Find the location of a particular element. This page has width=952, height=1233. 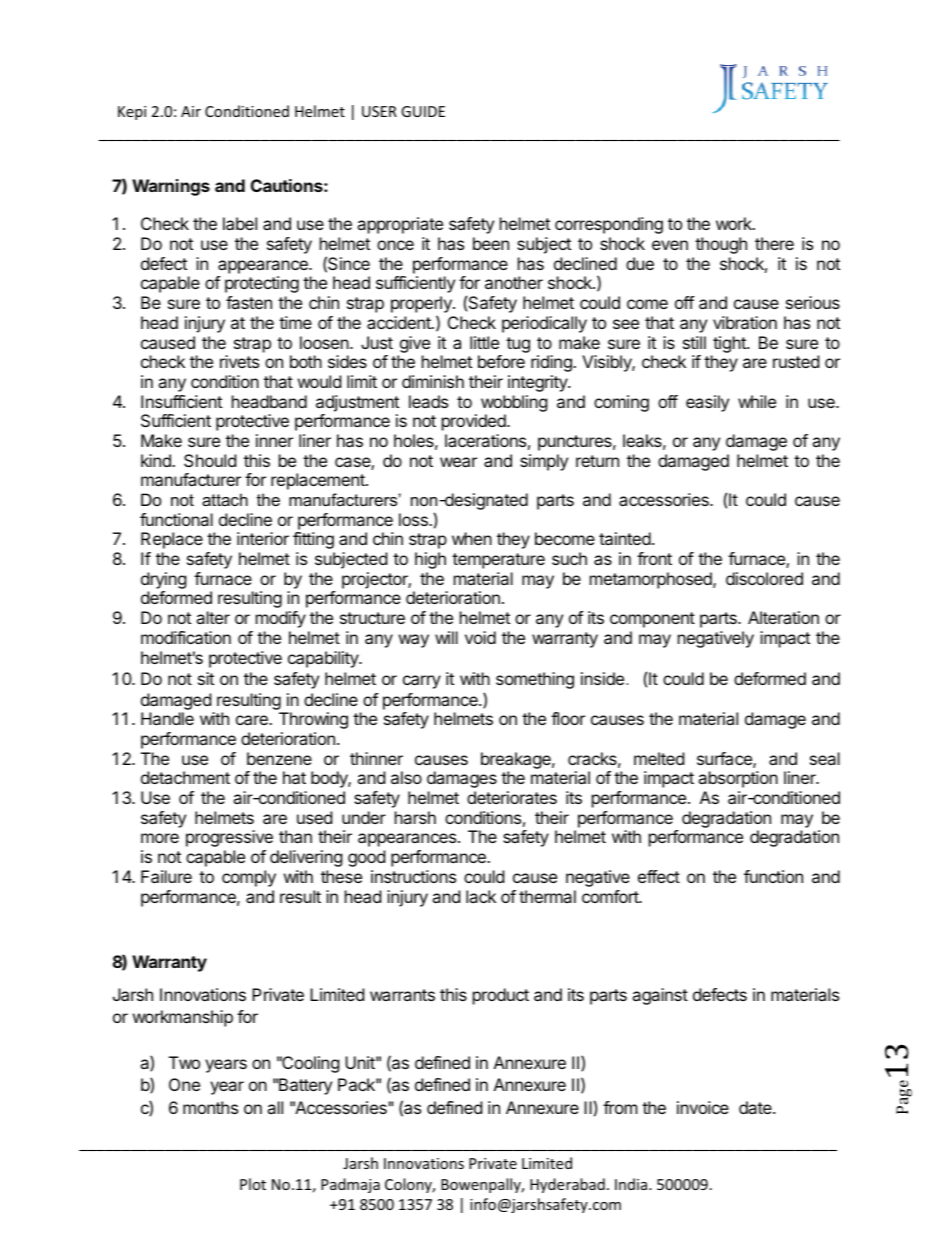

void is located at coordinates (480, 637).
